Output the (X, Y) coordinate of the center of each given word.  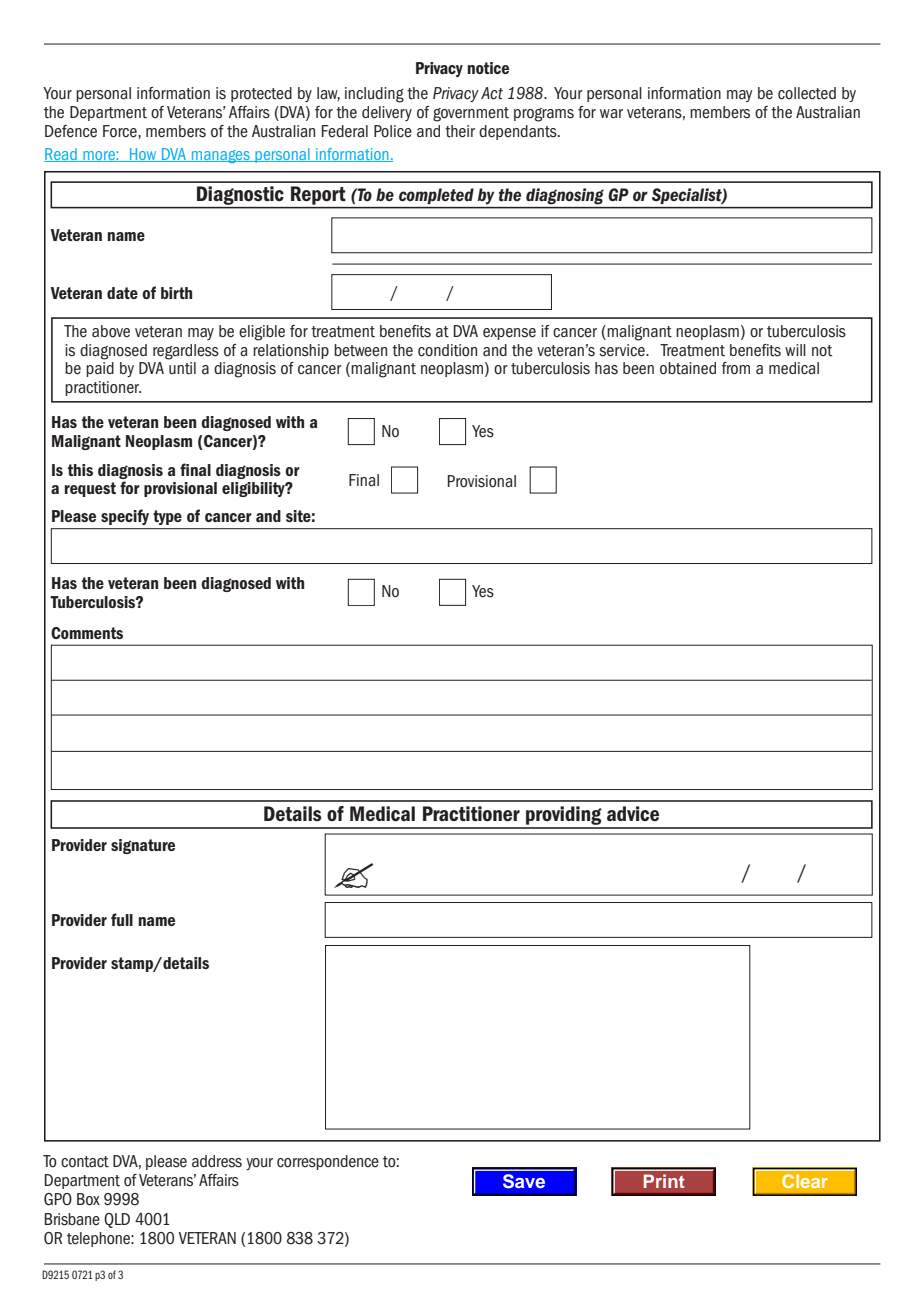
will (795, 350)
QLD (117, 1220)
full (122, 919)
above (111, 331)
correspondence (328, 1162)
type (167, 517)
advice (633, 813)
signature (143, 846)
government (471, 114)
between (360, 350)
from (735, 368)
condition (447, 350)
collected (807, 93)
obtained (688, 368)
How (143, 155)
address (217, 1161)
